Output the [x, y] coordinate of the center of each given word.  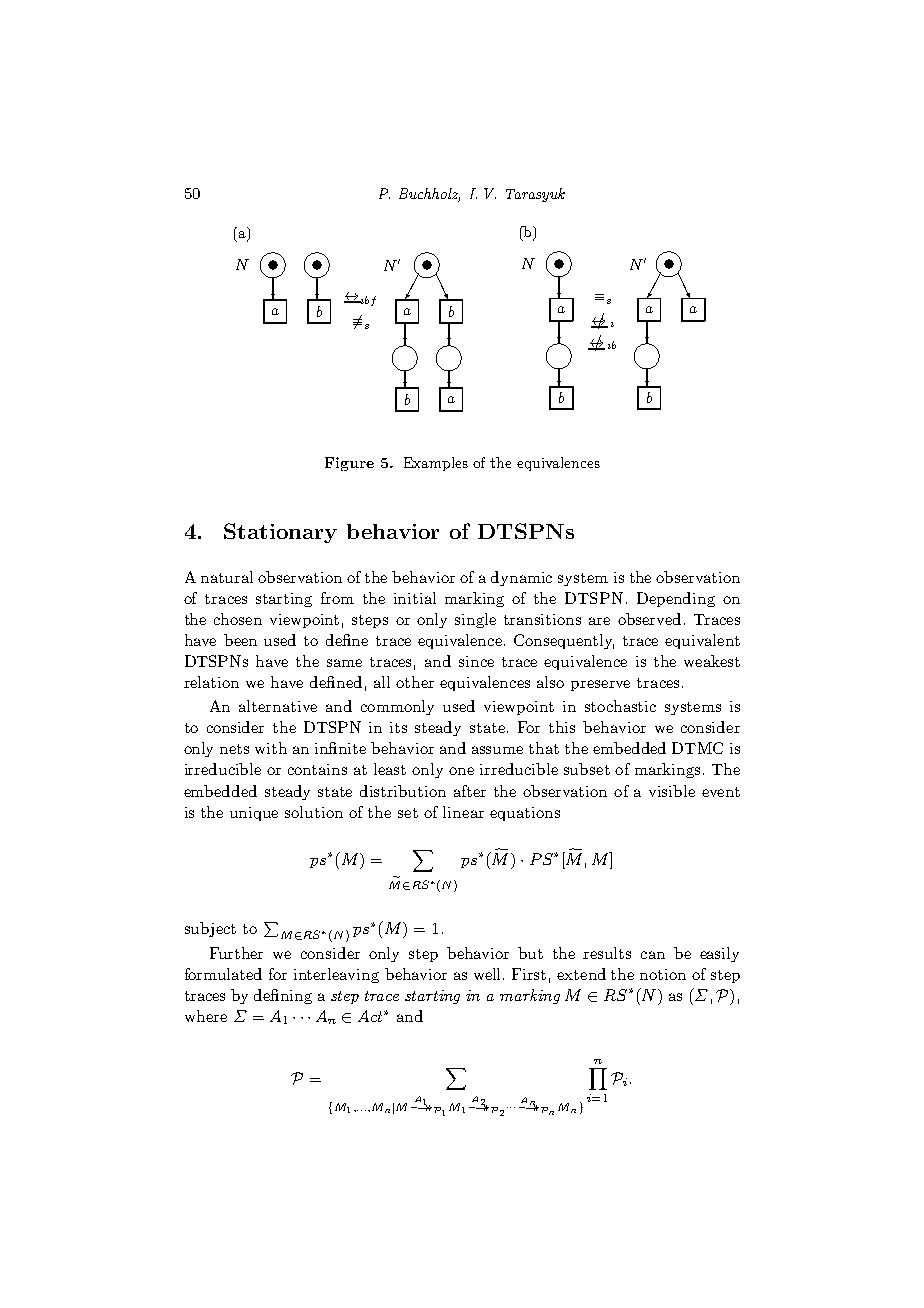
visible [672, 791]
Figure [349, 464]
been [240, 640]
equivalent [702, 641]
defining [283, 996]
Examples [436, 464]
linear [463, 812]
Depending [676, 599]
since [476, 661]
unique [254, 814]
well [489, 974]
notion [663, 974]
